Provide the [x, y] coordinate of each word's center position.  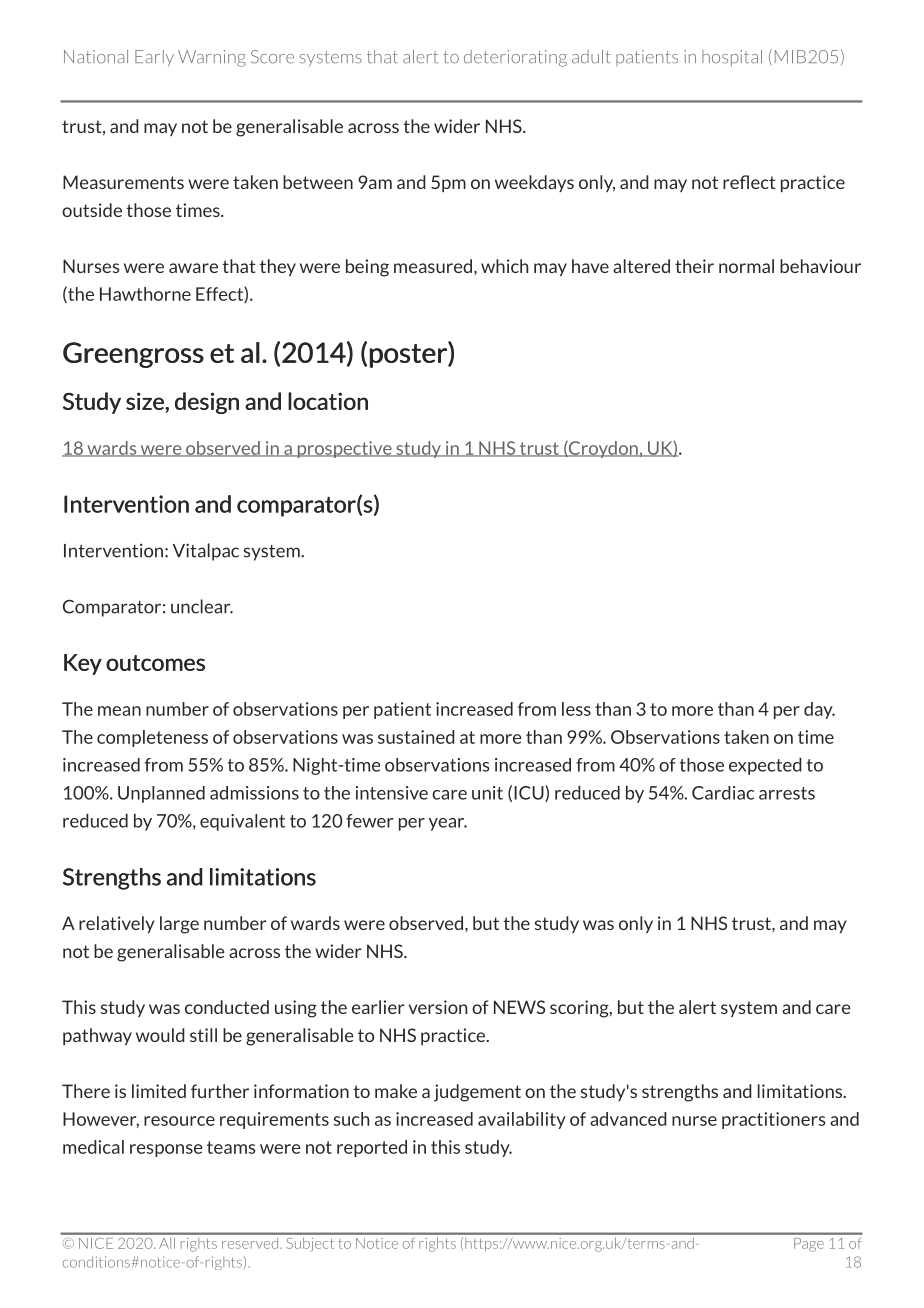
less [576, 709]
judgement [477, 1093]
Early [154, 58]
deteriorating [515, 58]
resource [179, 1121]
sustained [416, 737]
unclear [202, 606]
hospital [732, 58]
